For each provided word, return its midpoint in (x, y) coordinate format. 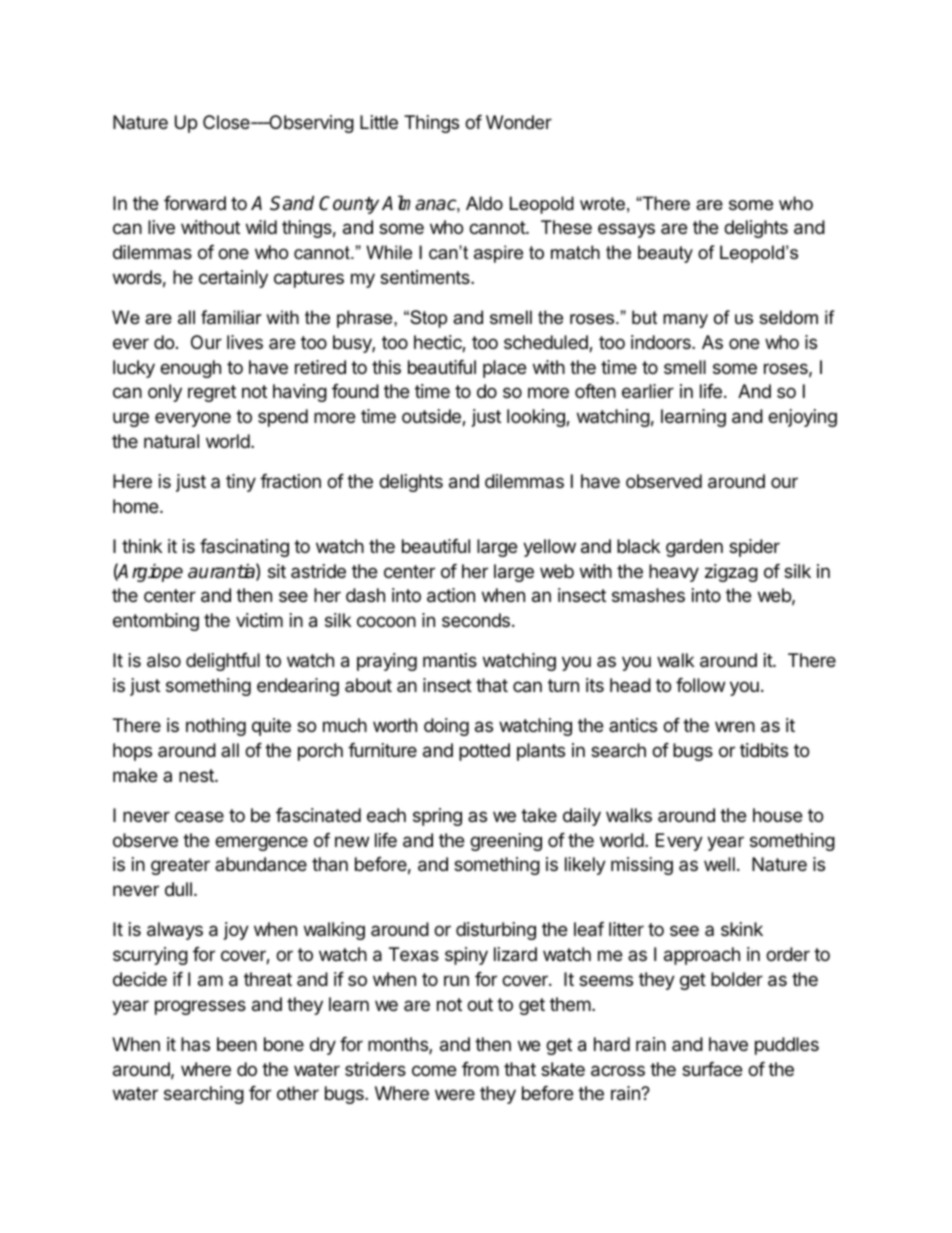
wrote (602, 204)
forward (195, 203)
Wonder (519, 122)
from (480, 1069)
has (195, 1044)
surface (712, 1069)
